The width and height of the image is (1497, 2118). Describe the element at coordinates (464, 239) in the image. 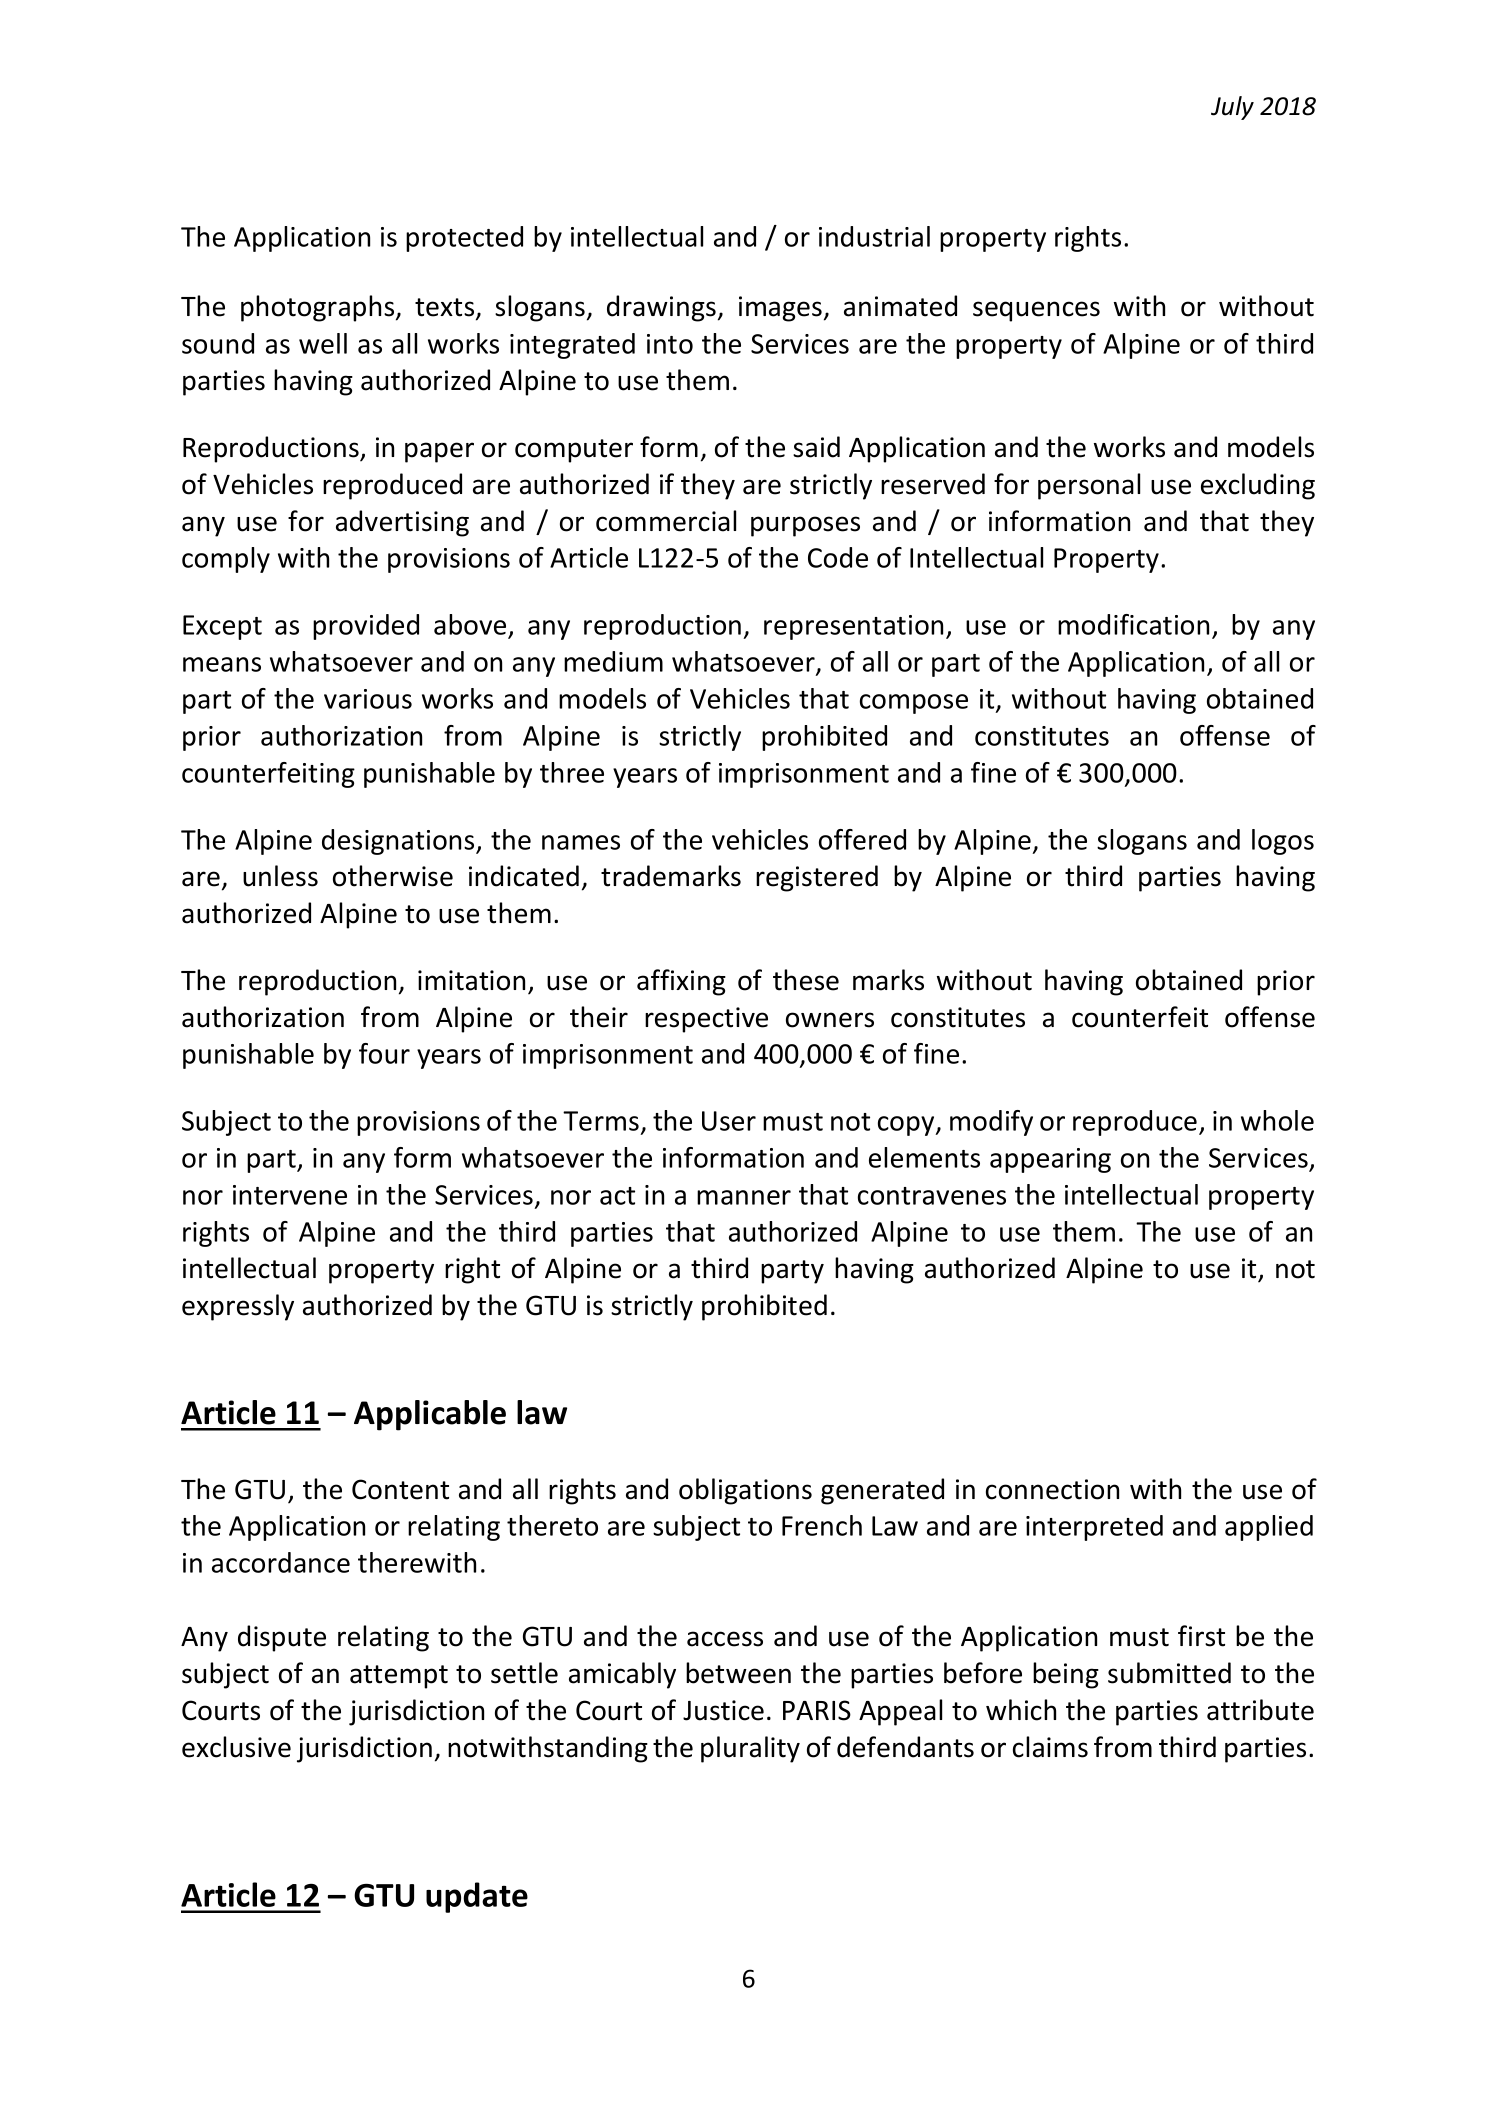

I see `protected` at that location.
